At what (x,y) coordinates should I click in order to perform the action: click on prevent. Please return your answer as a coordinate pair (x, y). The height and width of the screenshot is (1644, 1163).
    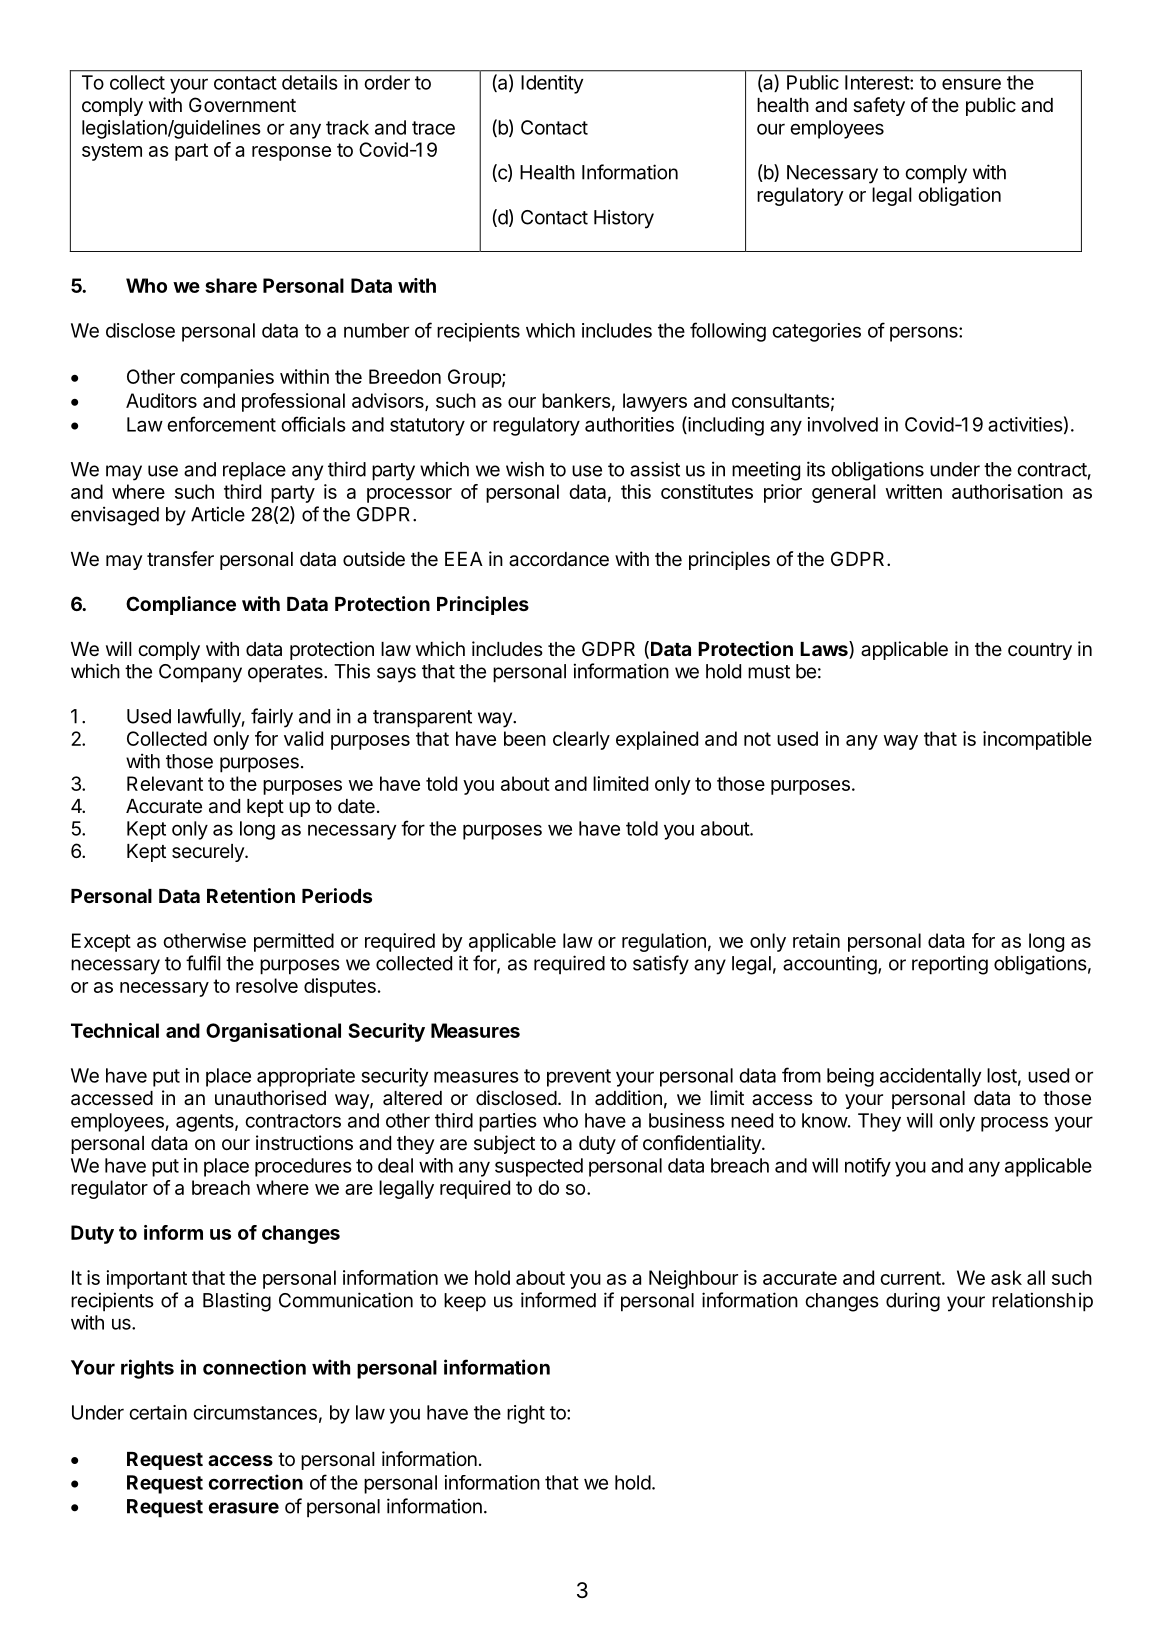
    Looking at the image, I should click on (579, 1078).
